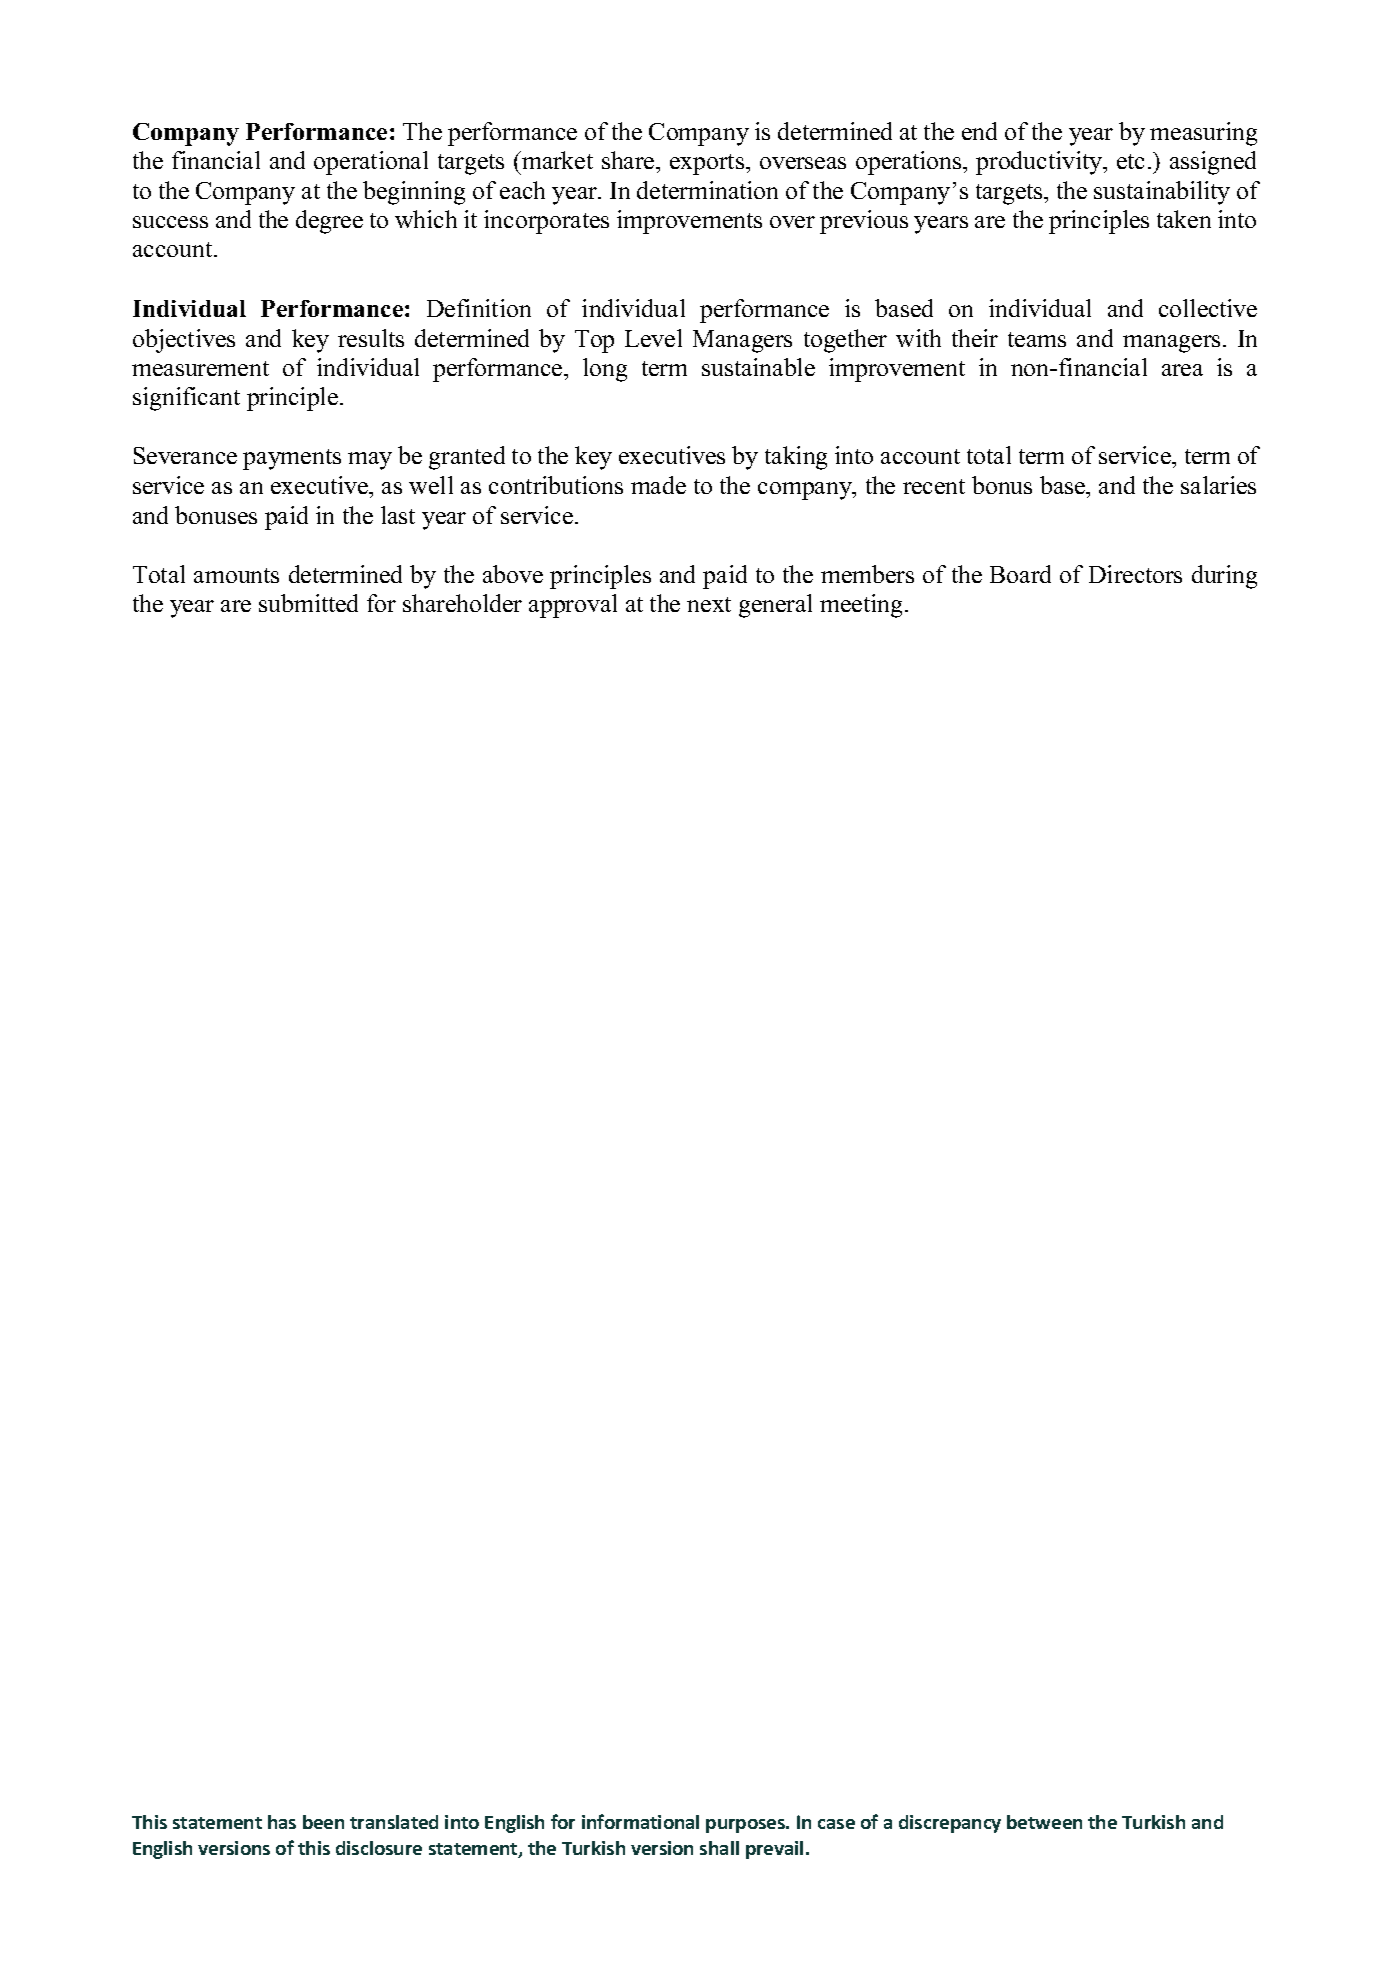 Image resolution: width=1390 pixels, height=1967 pixels. Describe the element at coordinates (308, 603) in the screenshot. I see `submitted` at that location.
